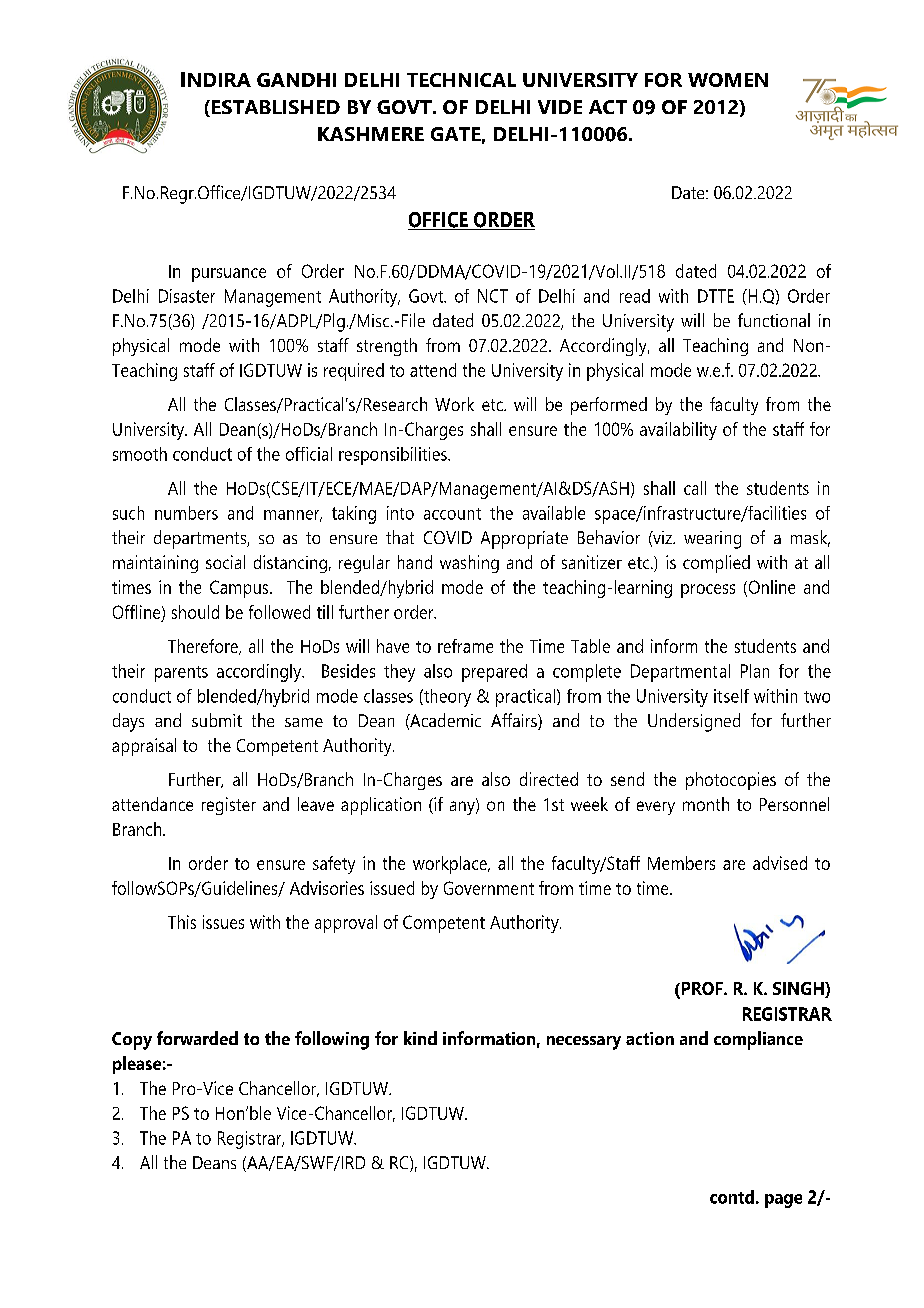 This document has width=924, height=1308. Describe the element at coordinates (728, 80) in the document. I see `WOMEN` at that location.
